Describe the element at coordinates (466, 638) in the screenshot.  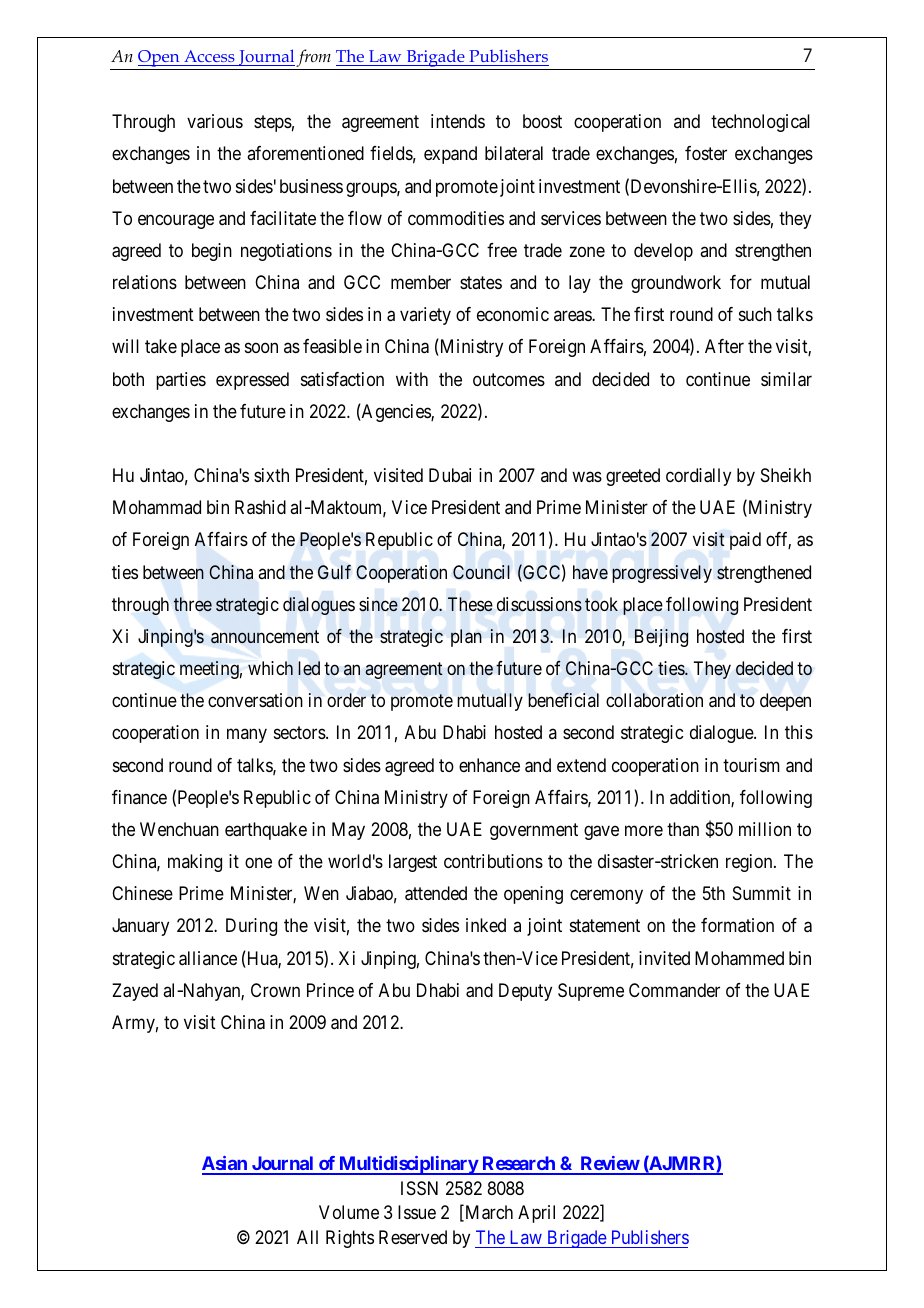
I see `plan` at that location.
